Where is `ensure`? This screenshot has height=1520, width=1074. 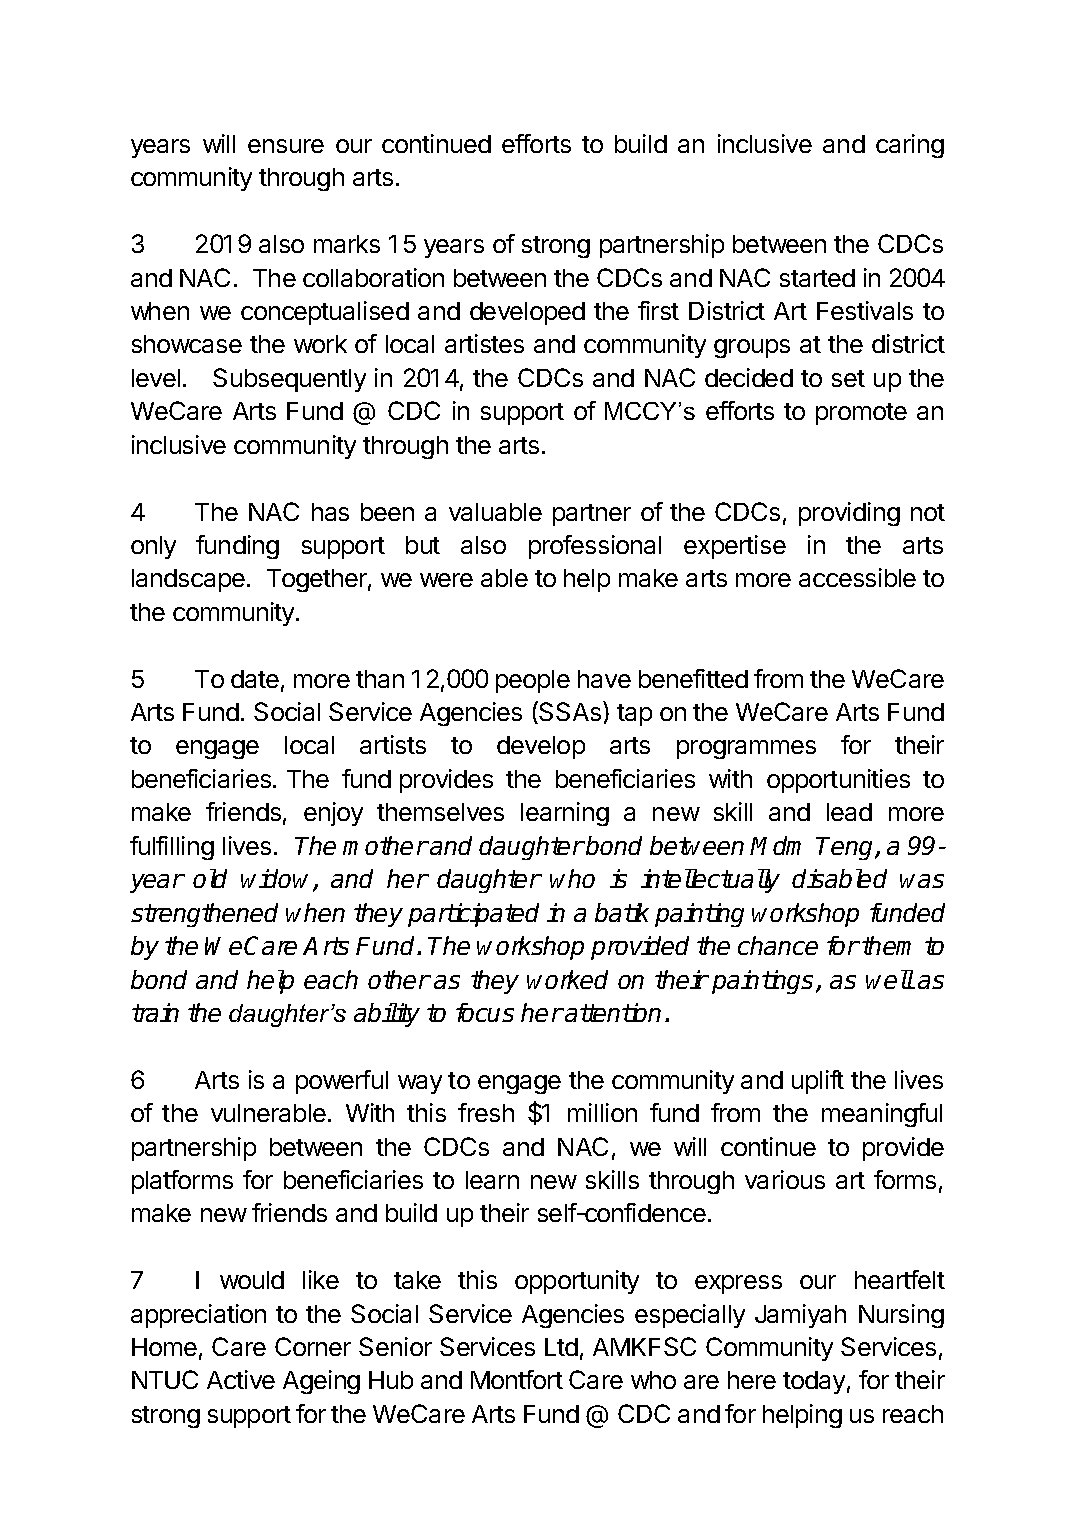
ensure is located at coordinates (286, 146).
